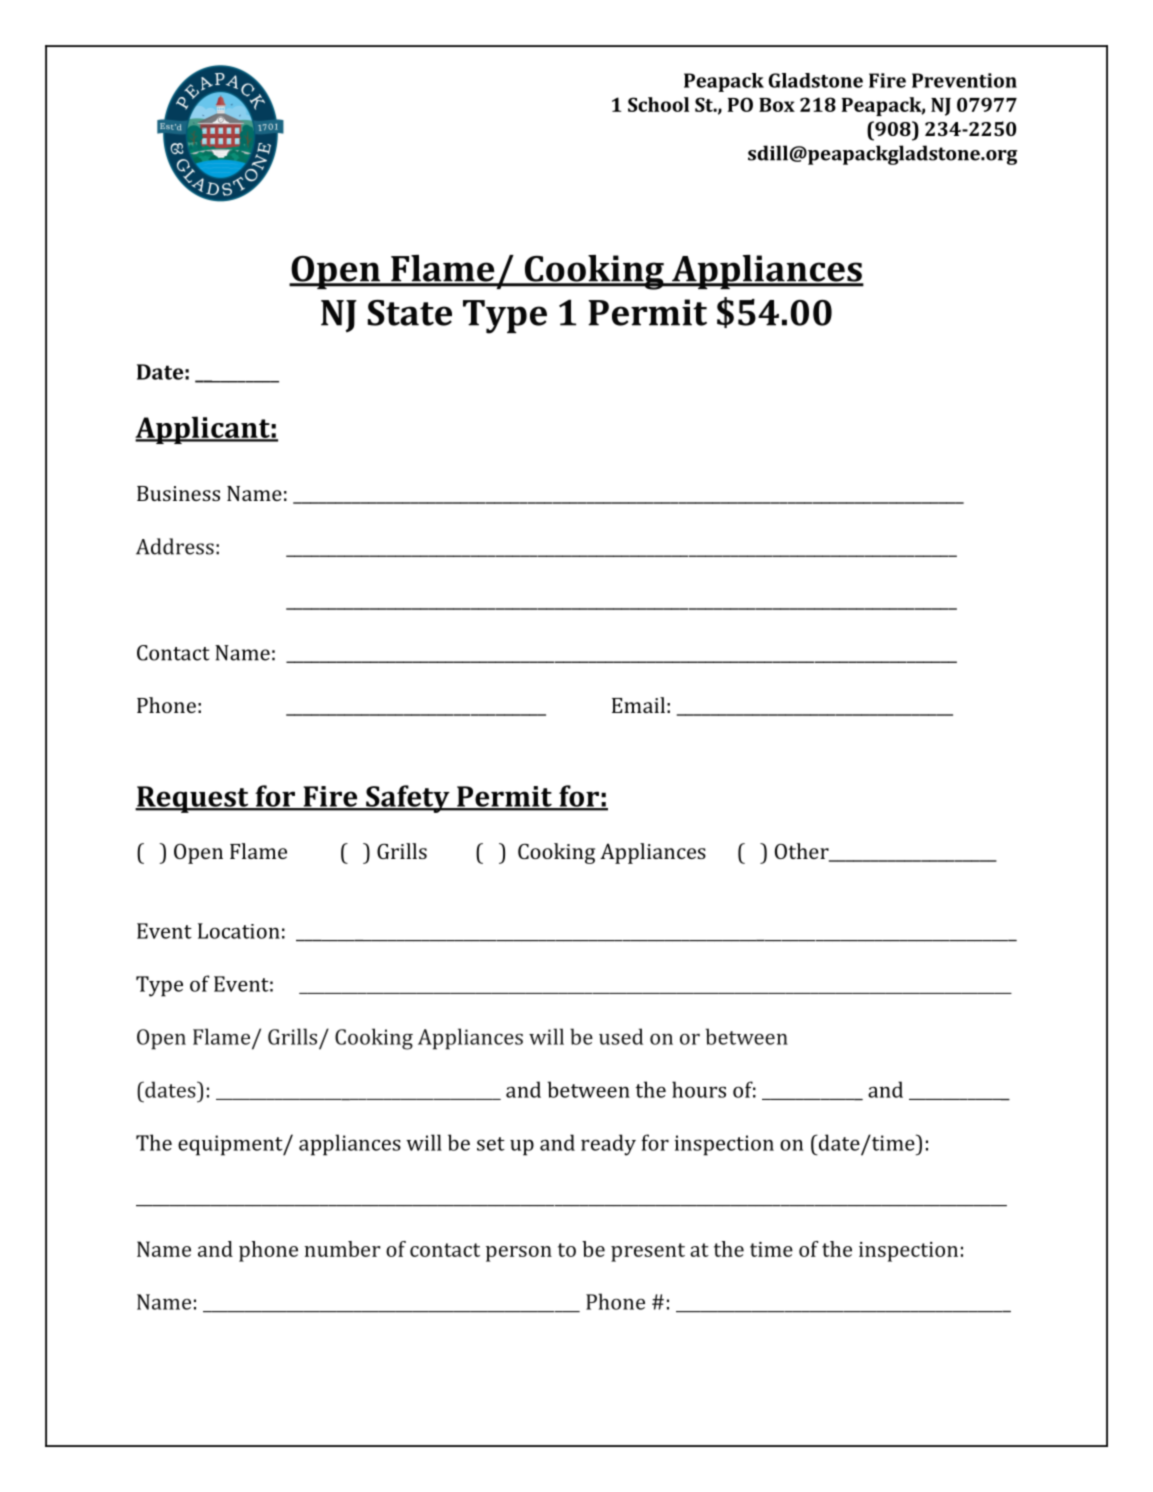 This screenshot has height=1492, width=1153. What do you see at coordinates (239, 931) in the screenshot?
I see `Location` at bounding box center [239, 931].
